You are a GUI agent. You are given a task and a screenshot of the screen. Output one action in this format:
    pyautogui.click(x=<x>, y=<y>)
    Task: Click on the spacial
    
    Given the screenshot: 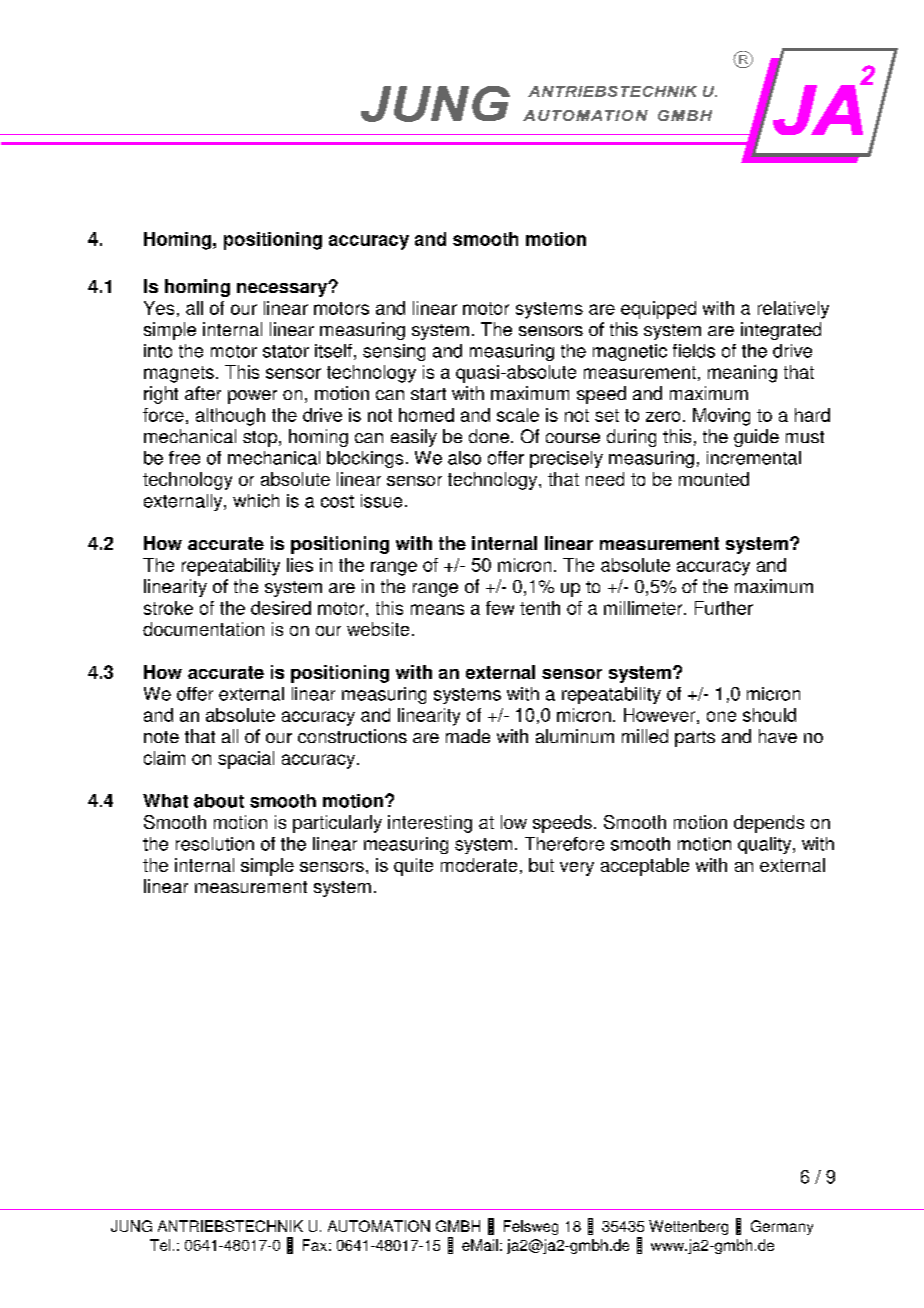 What is the action you would take?
    pyautogui.click(x=246, y=760)
